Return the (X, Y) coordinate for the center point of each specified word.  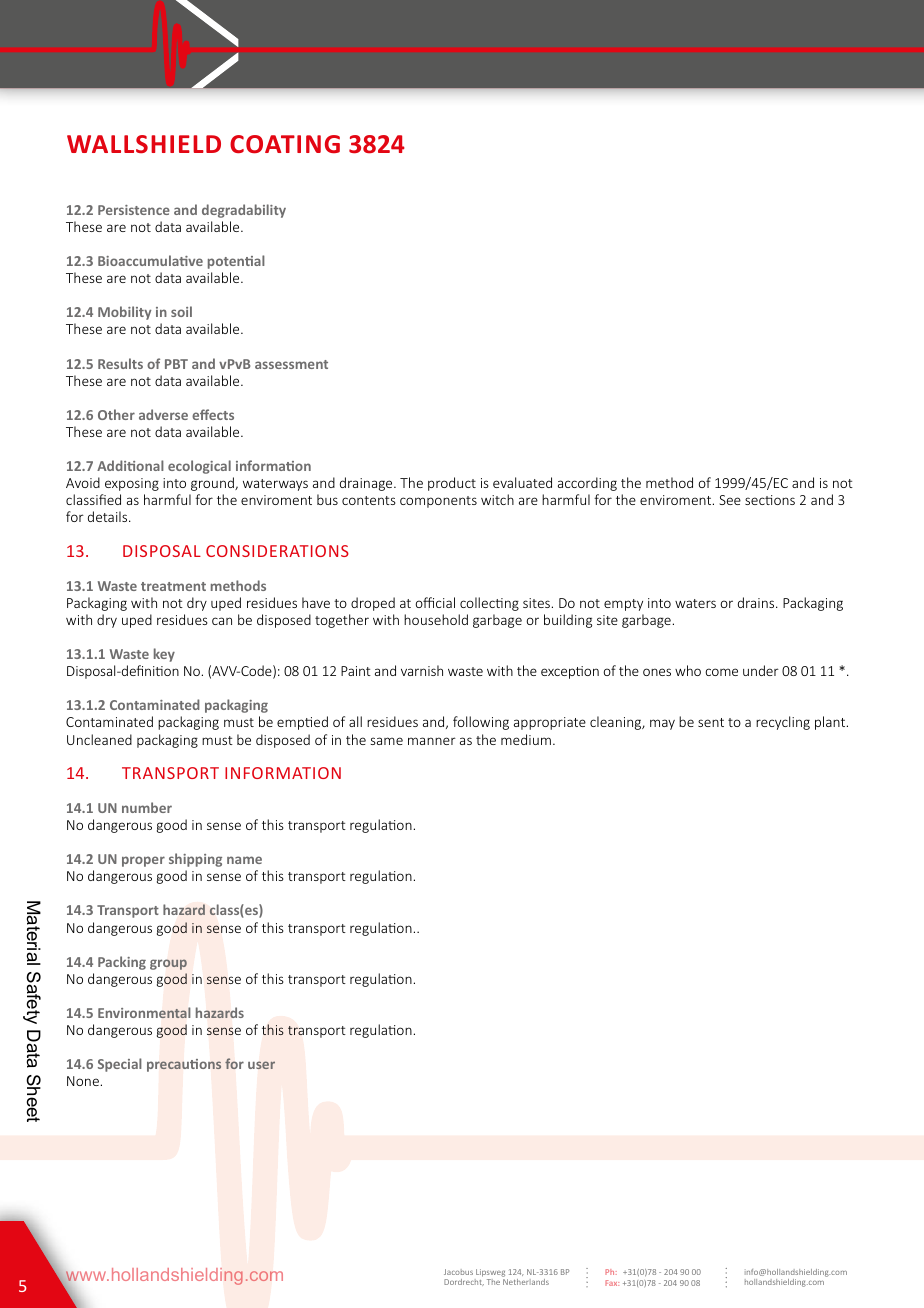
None (83, 1081)
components (438, 502)
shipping (195, 860)
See (730, 500)
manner (432, 741)
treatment (173, 586)
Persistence (134, 210)
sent (711, 722)
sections (770, 500)
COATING (285, 144)
